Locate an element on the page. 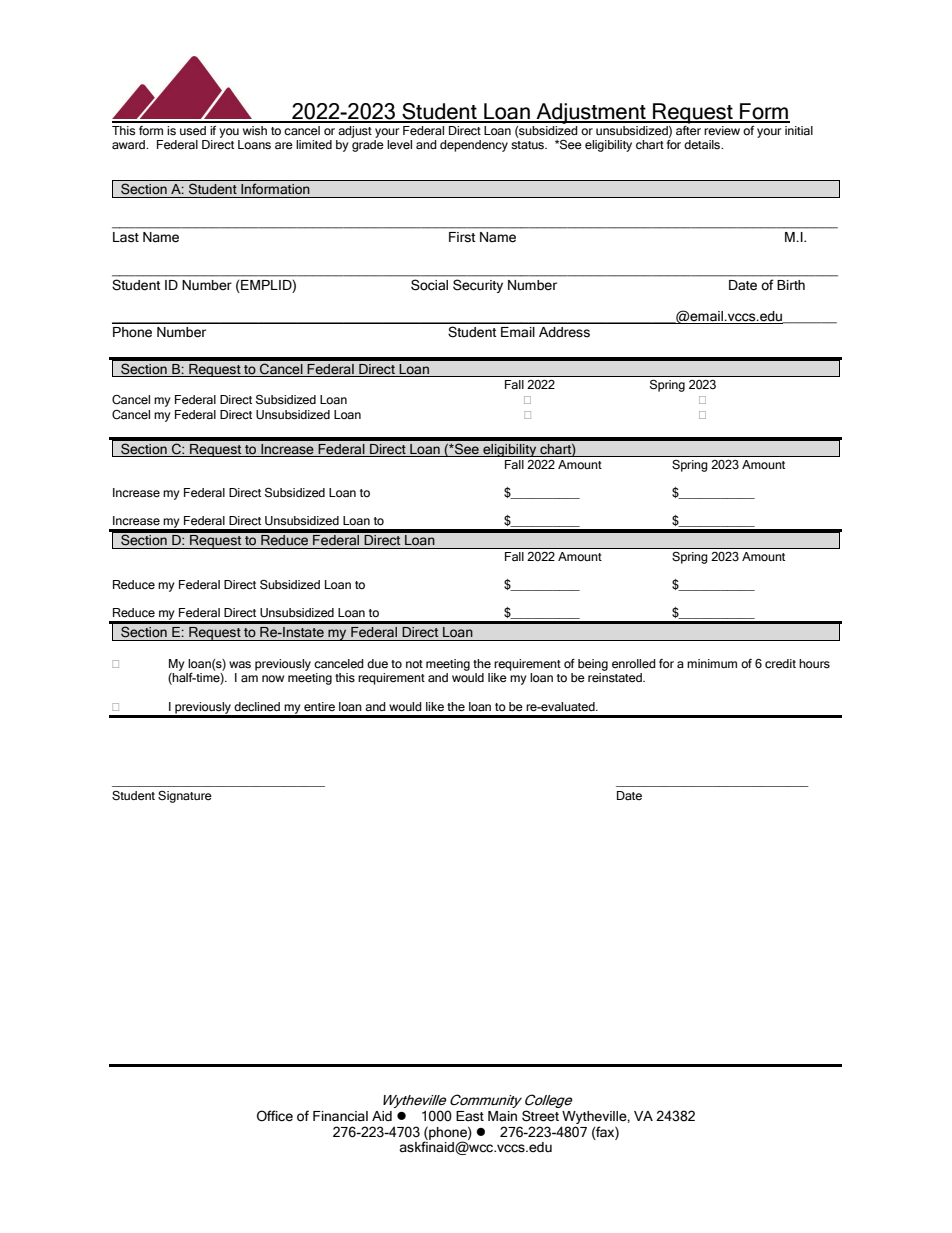  Security is located at coordinates (478, 286).
